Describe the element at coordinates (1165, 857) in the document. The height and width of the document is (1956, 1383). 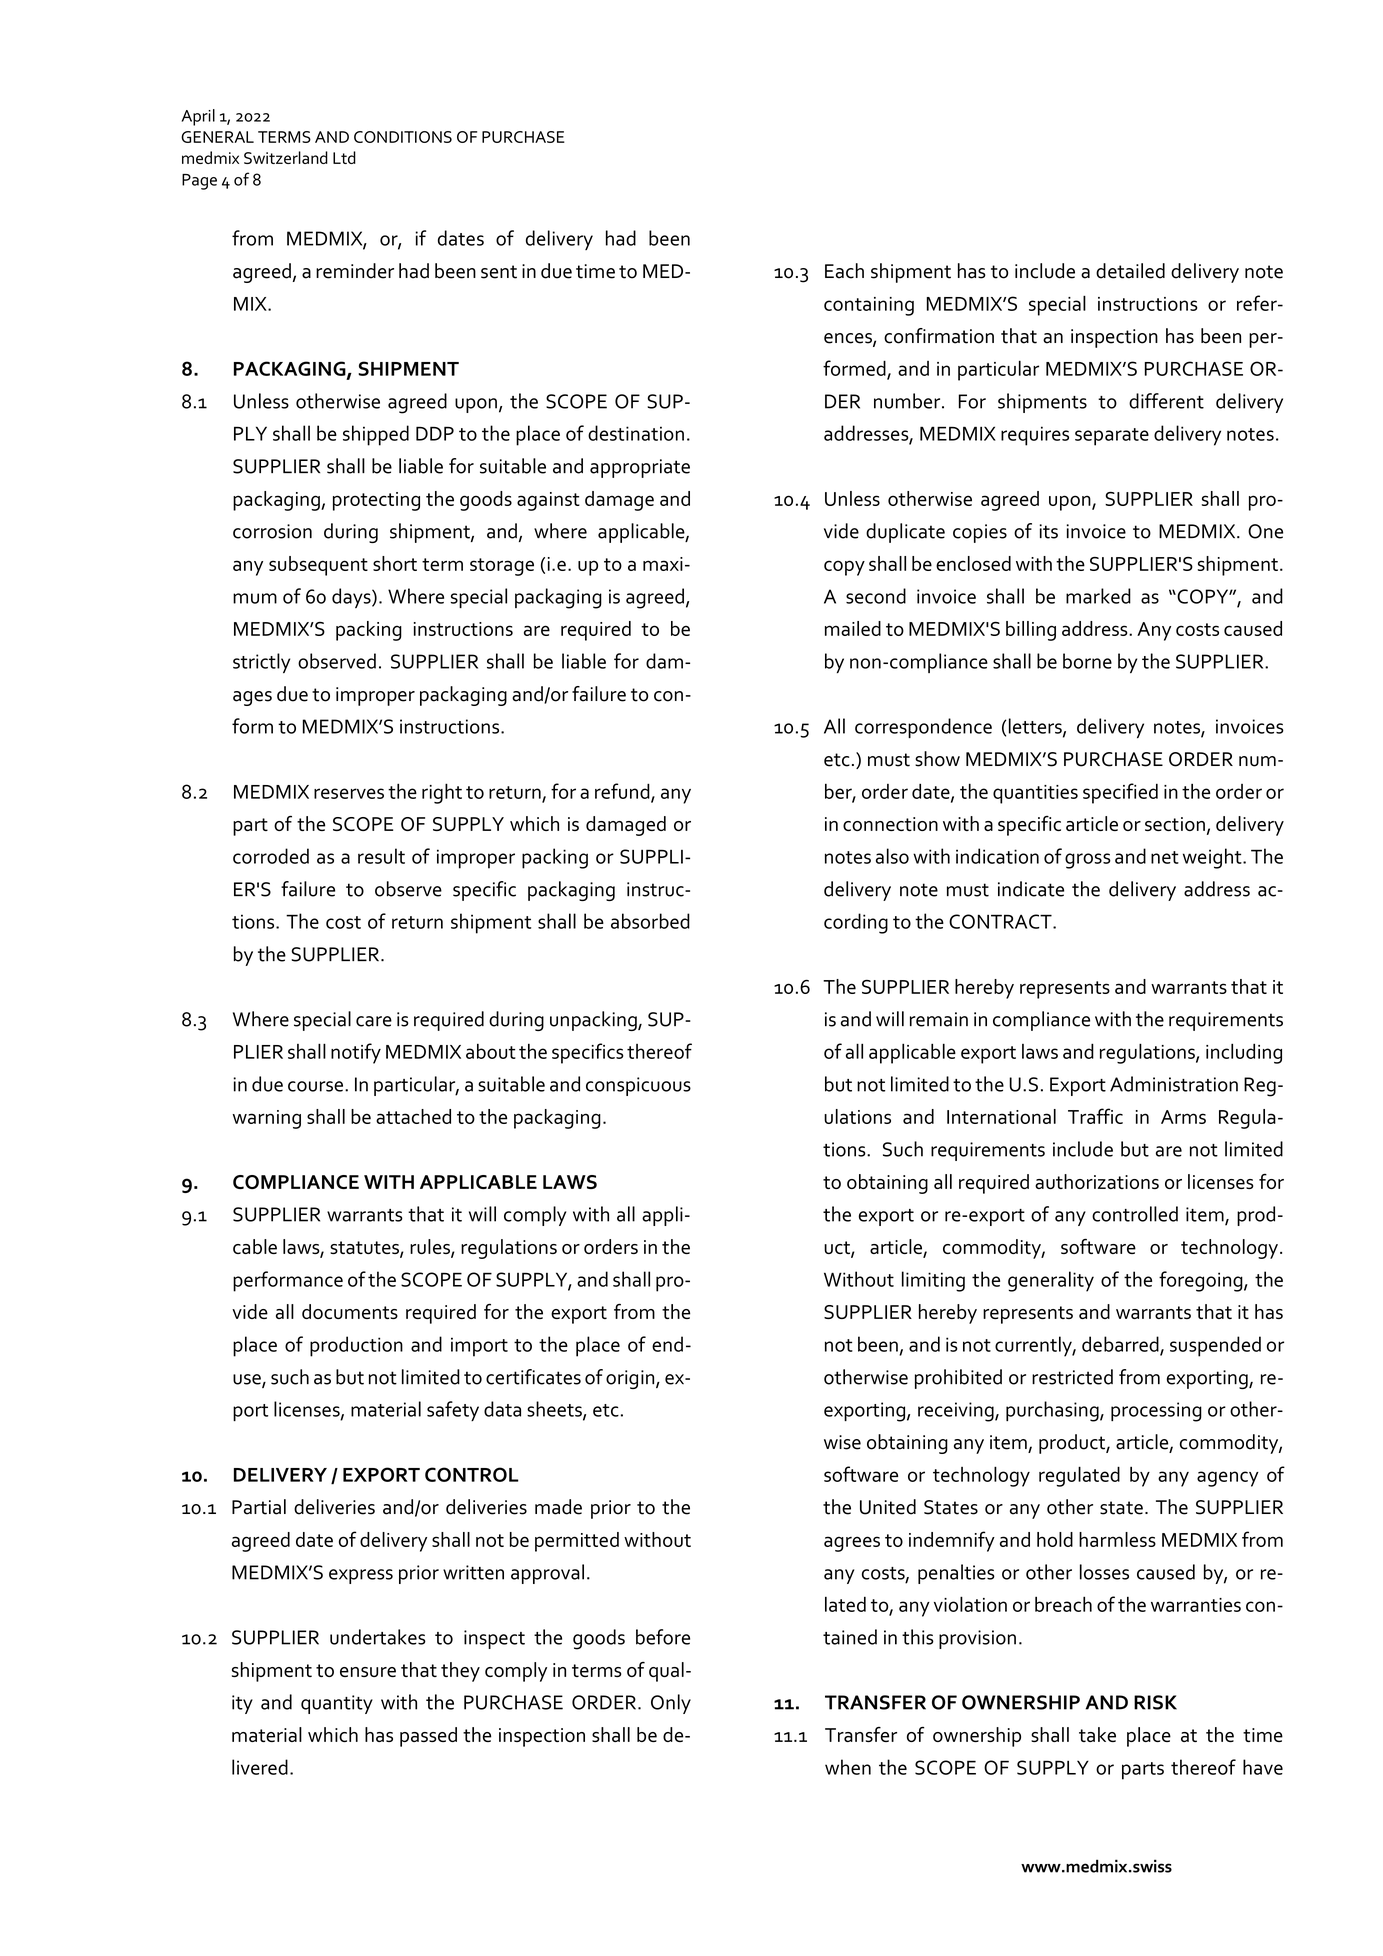
I see `net` at that location.
